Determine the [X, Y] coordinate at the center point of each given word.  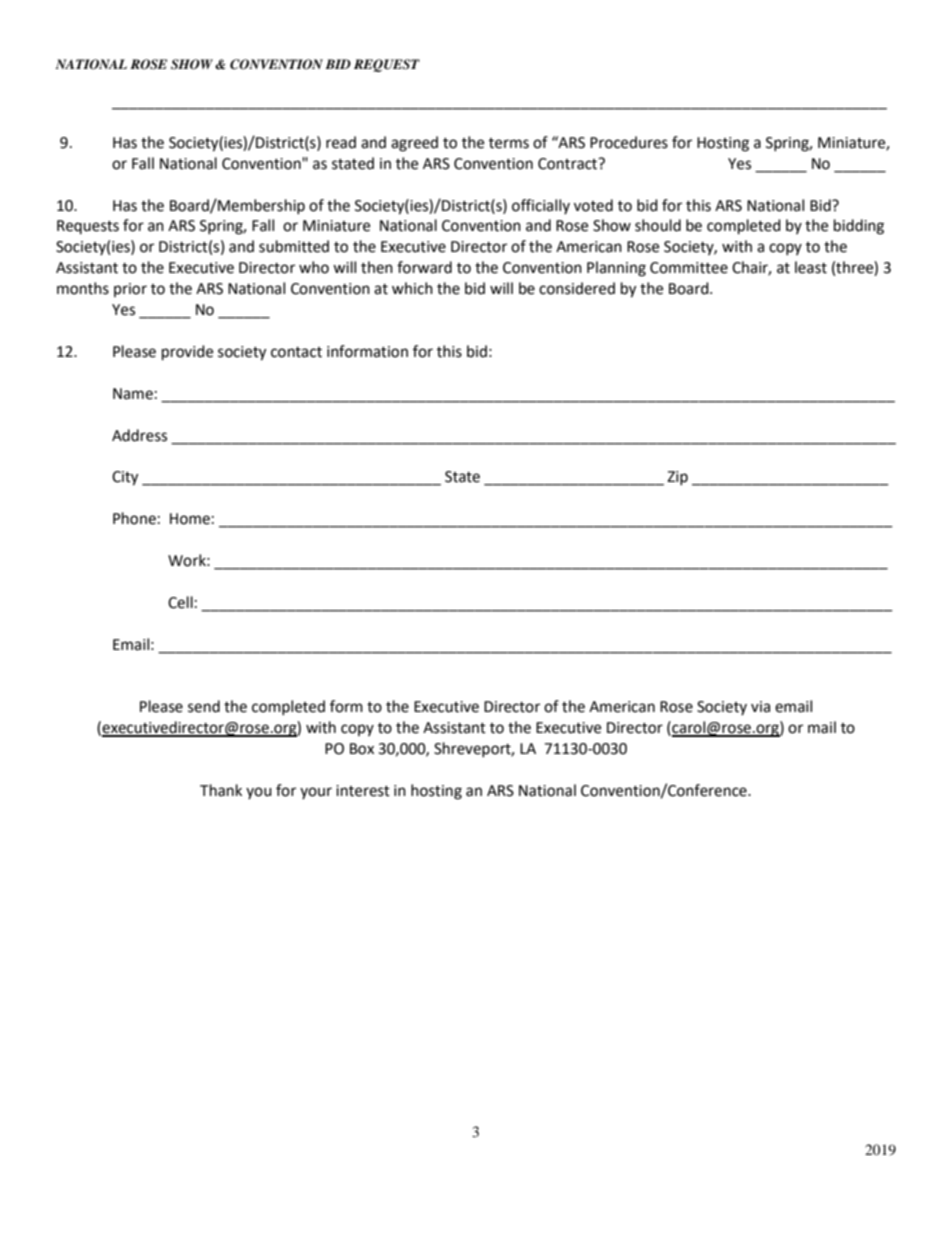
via [760, 707]
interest [363, 791]
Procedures [629, 142]
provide [187, 353]
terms [509, 143]
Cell [180, 602]
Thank [221, 790]
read [341, 142]
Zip [677, 478]
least [811, 267]
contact [296, 352]
